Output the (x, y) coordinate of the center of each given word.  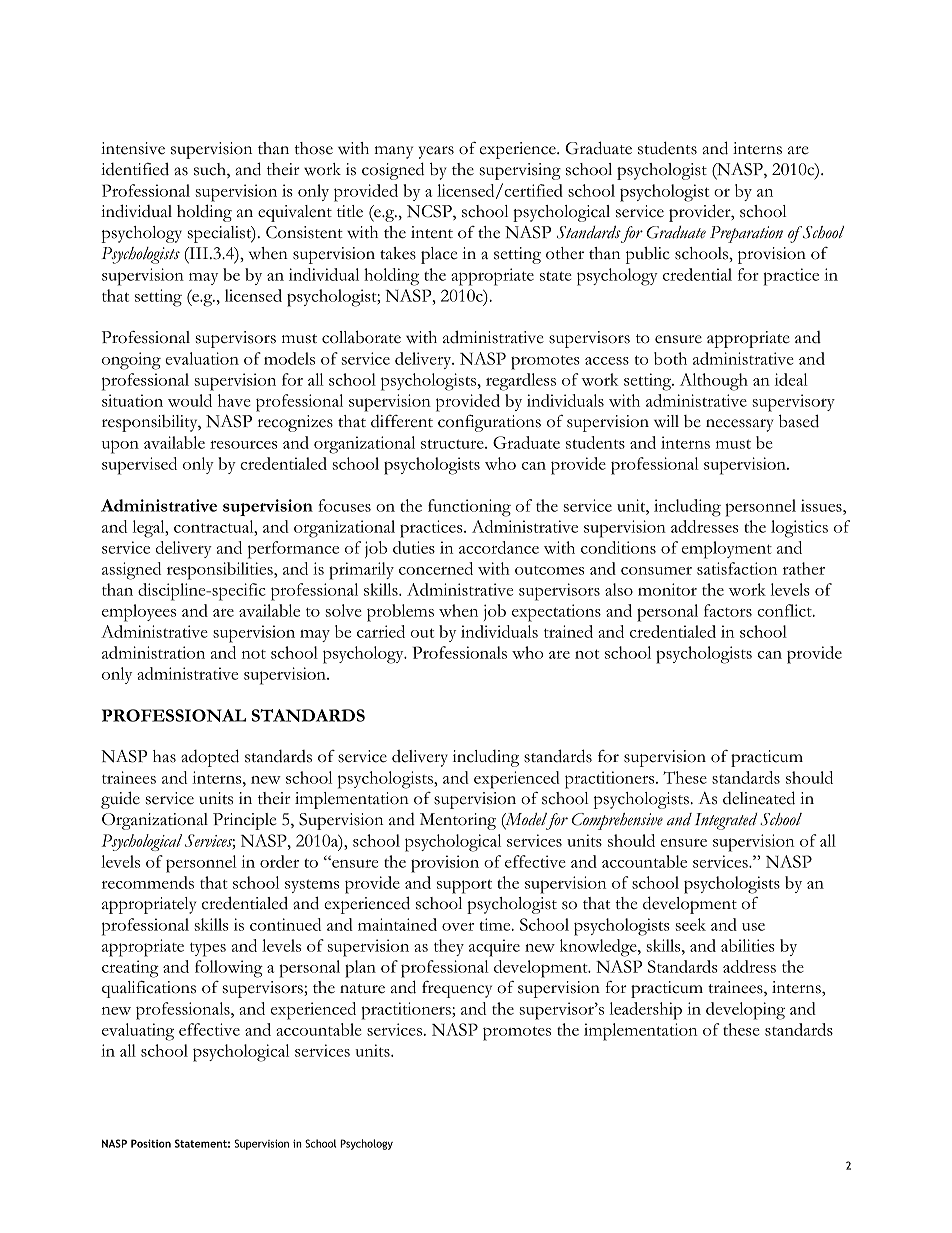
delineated (759, 798)
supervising (520, 171)
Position (151, 1143)
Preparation (746, 234)
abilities (748, 945)
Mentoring (458, 821)
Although (714, 382)
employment (727, 550)
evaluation (202, 358)
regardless (521, 382)
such (211, 170)
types (208, 950)
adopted (210, 758)
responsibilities (221, 571)
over (458, 927)
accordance (499, 547)
